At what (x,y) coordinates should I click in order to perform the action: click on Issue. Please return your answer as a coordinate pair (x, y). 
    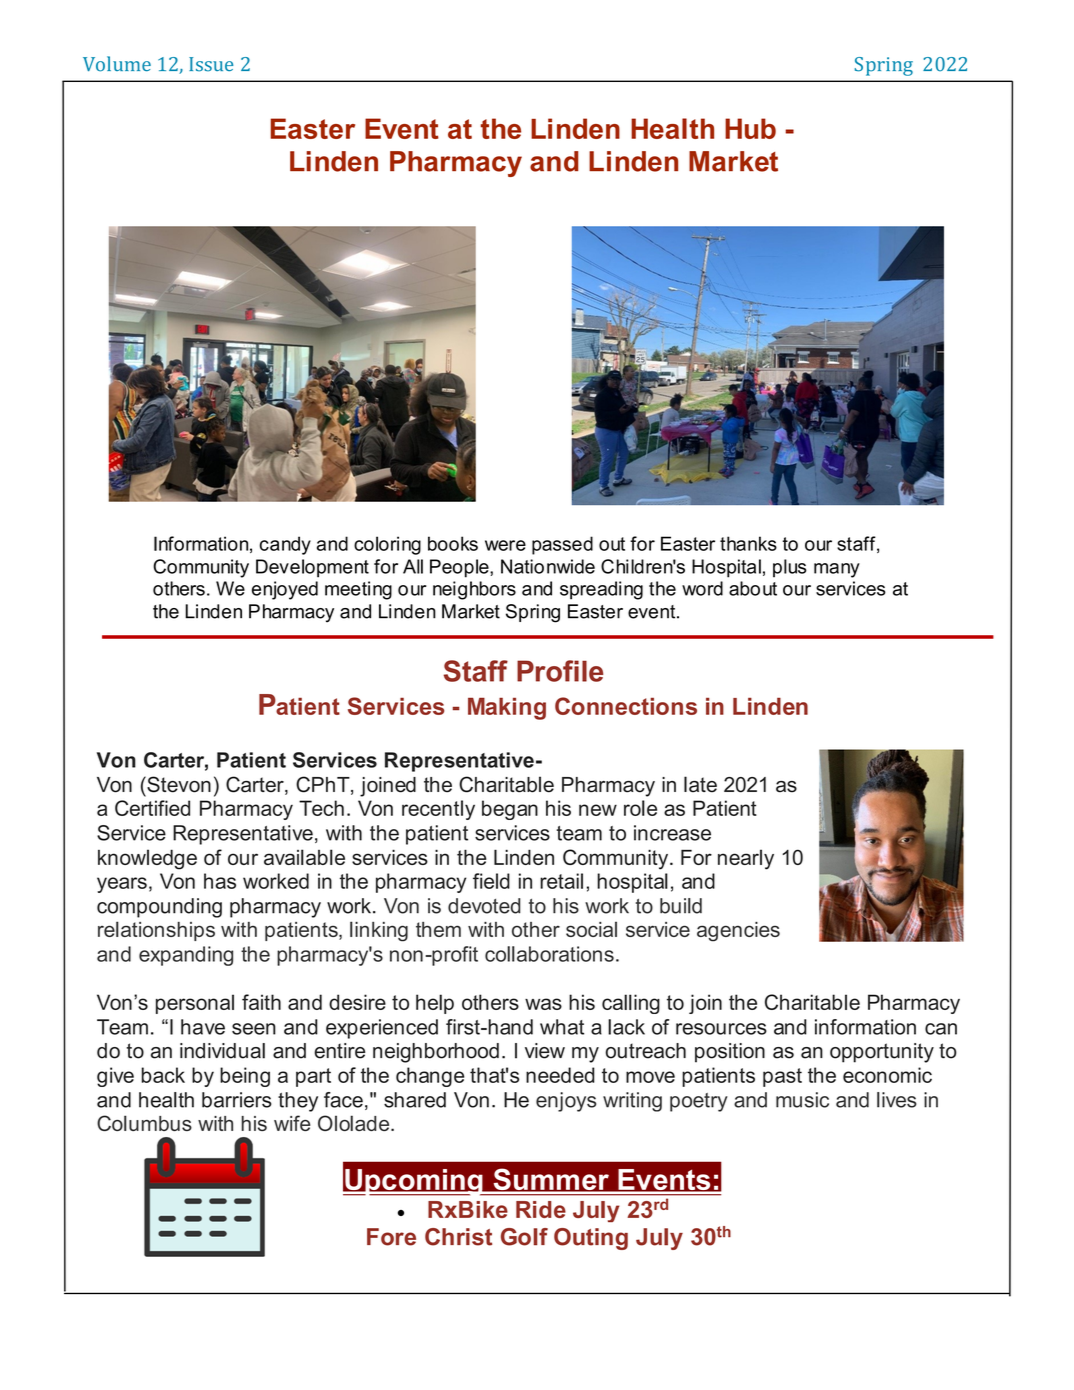
    Looking at the image, I should click on (211, 64).
